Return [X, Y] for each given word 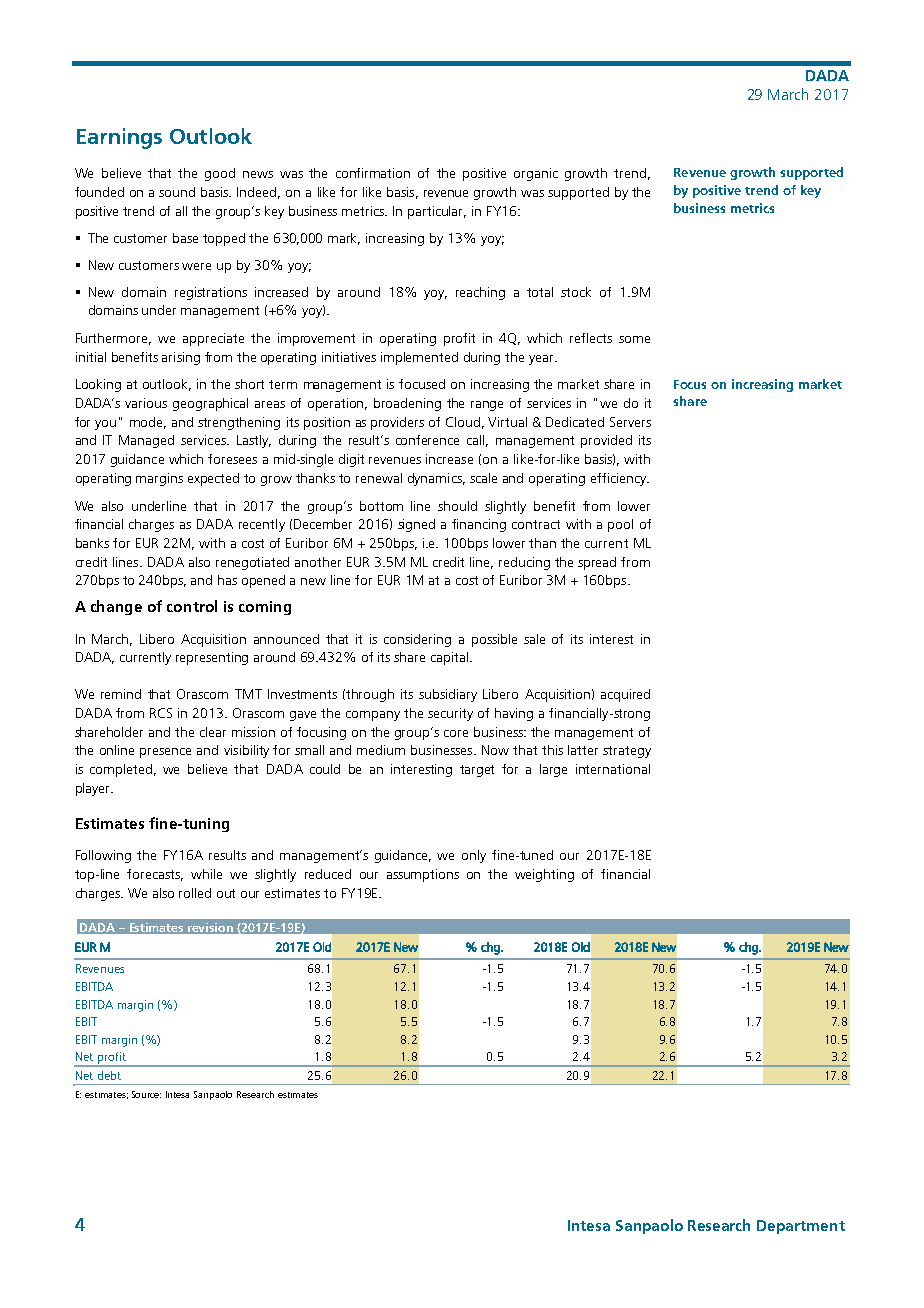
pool [620, 525]
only [474, 856]
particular [437, 212]
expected [213, 479]
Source [146, 1094]
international [613, 769]
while [206, 874]
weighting [544, 875]
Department [801, 1227]
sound [177, 192]
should [457, 506]
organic [536, 174]
